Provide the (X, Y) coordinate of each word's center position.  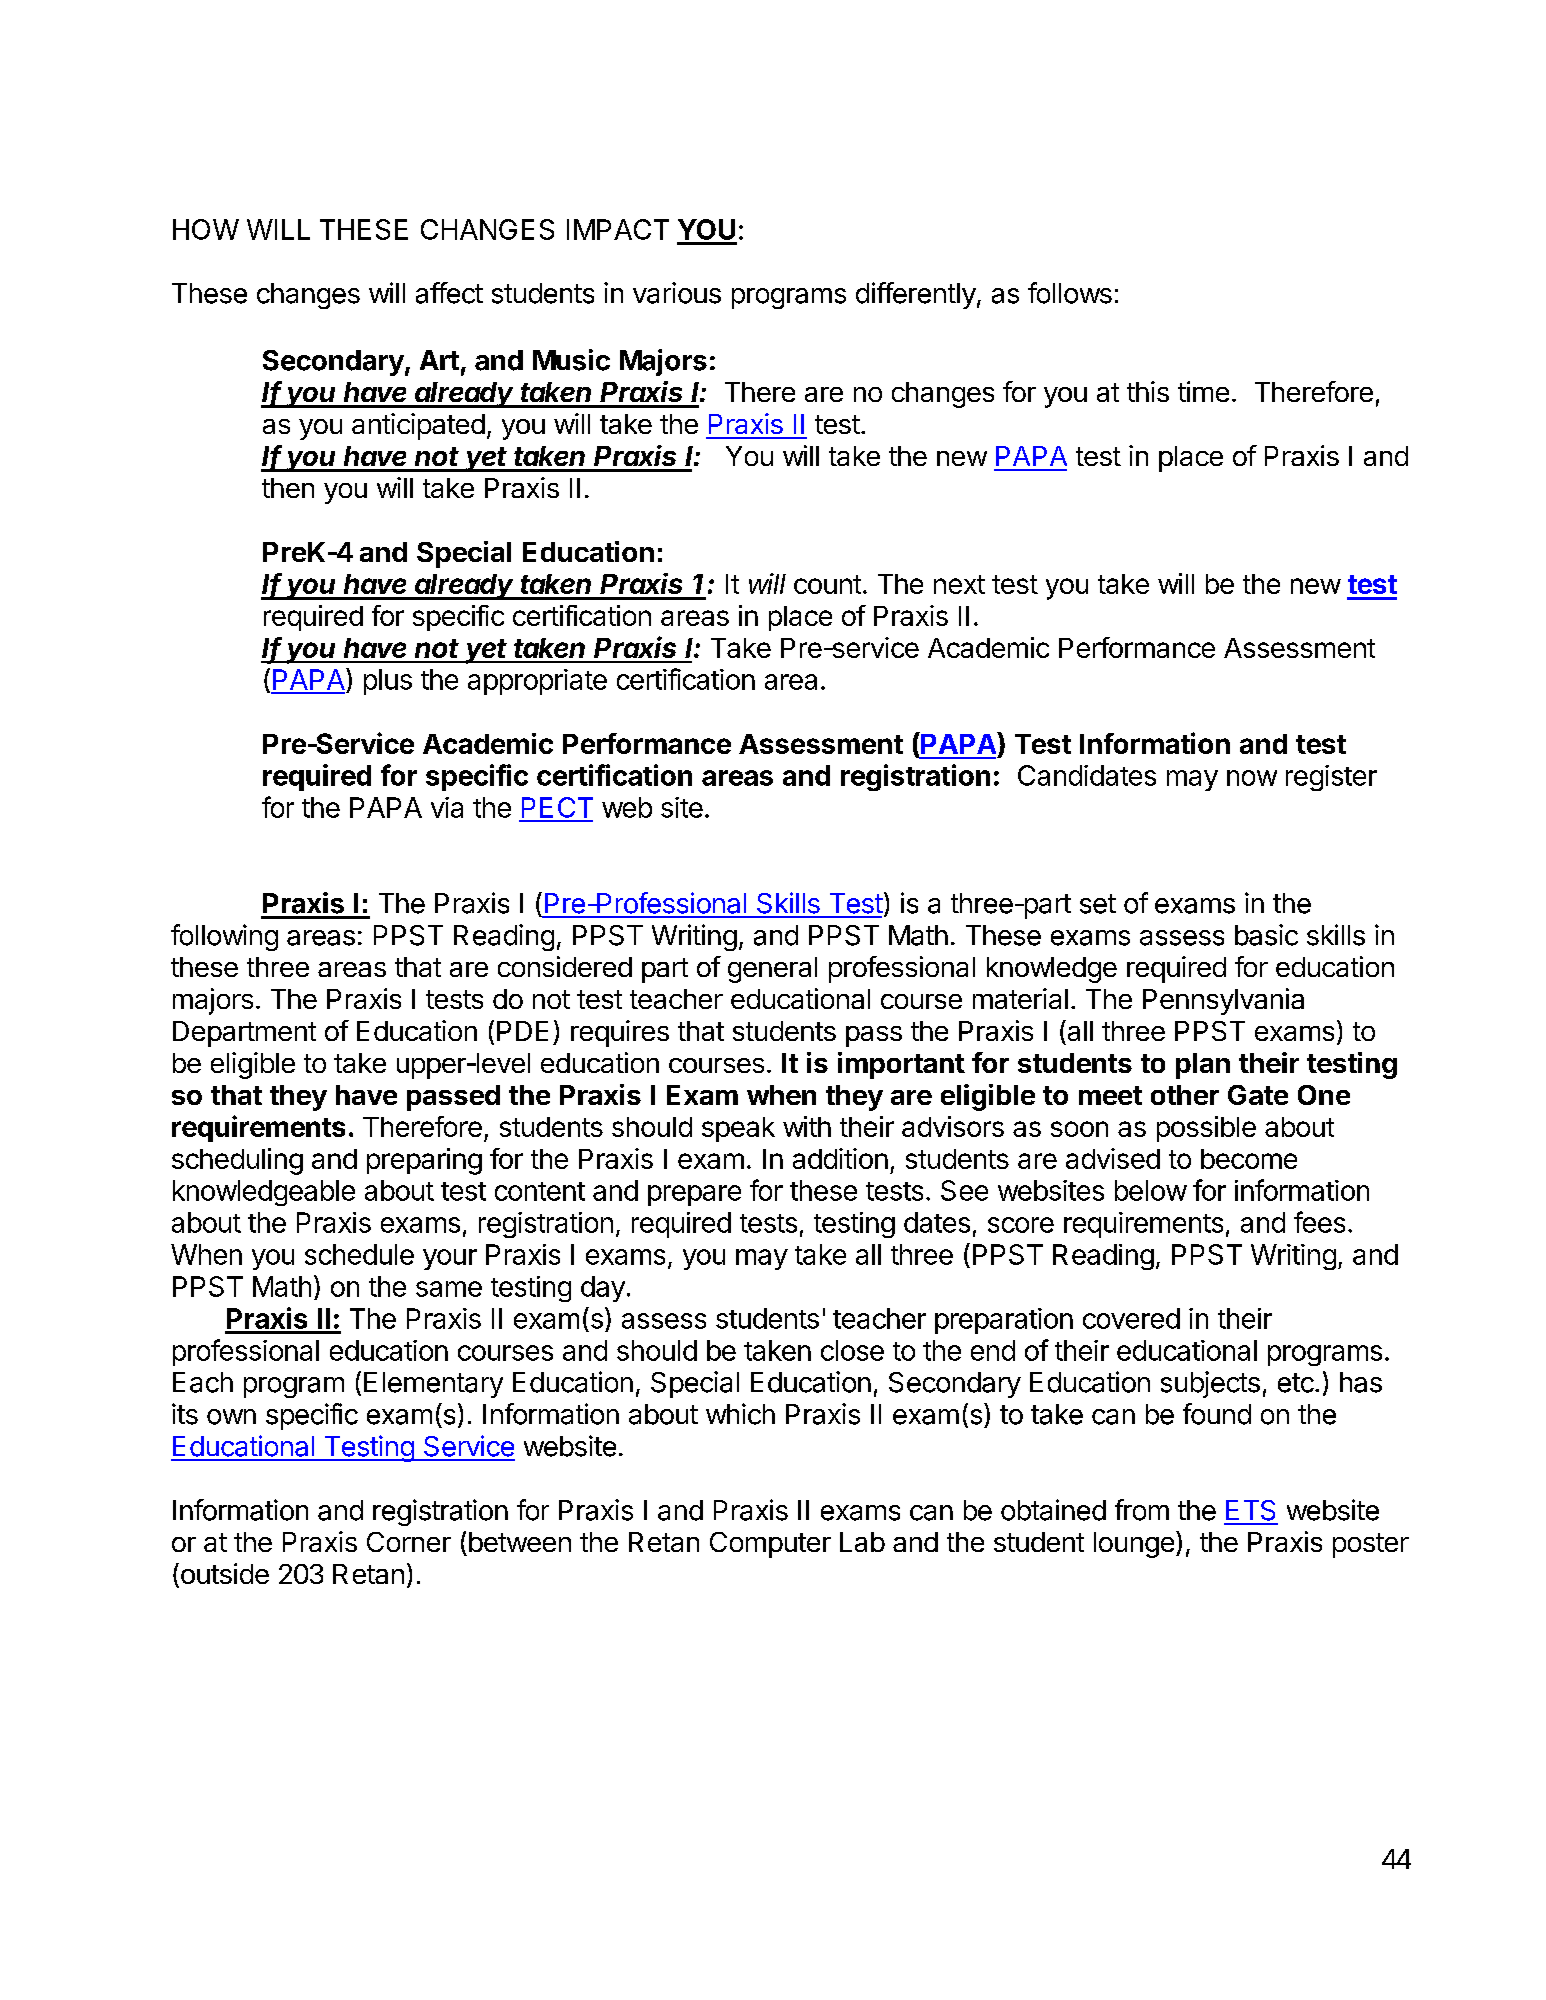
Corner (409, 1542)
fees (1319, 1222)
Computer (770, 1545)
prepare (694, 1195)
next (959, 584)
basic (1266, 935)
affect (449, 293)
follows (1070, 293)
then (288, 488)
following (224, 937)
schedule (359, 1254)
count (827, 584)
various (677, 293)
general (772, 970)
